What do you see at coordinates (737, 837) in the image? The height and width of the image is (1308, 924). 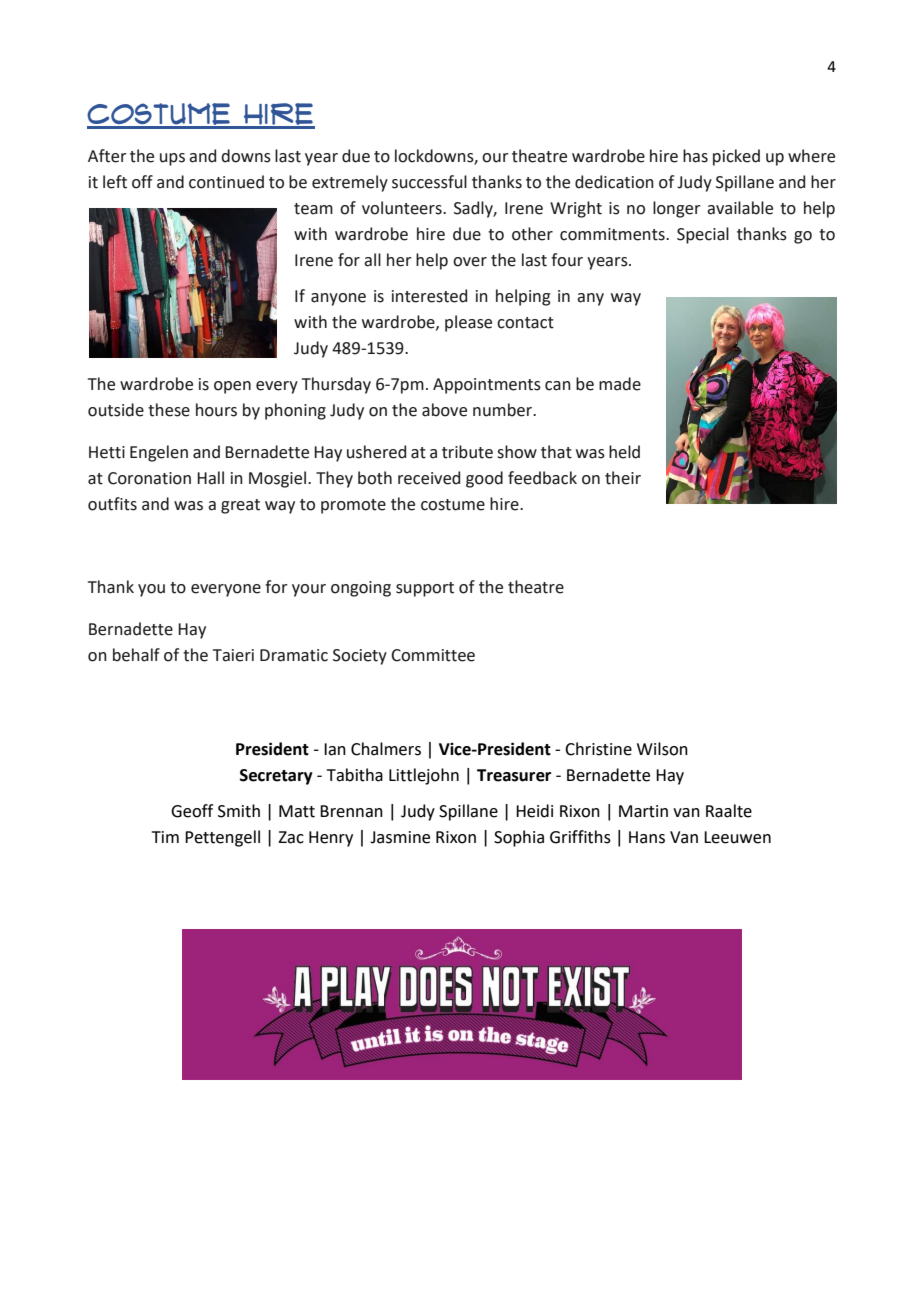 I see `Leeuwen` at bounding box center [737, 837].
